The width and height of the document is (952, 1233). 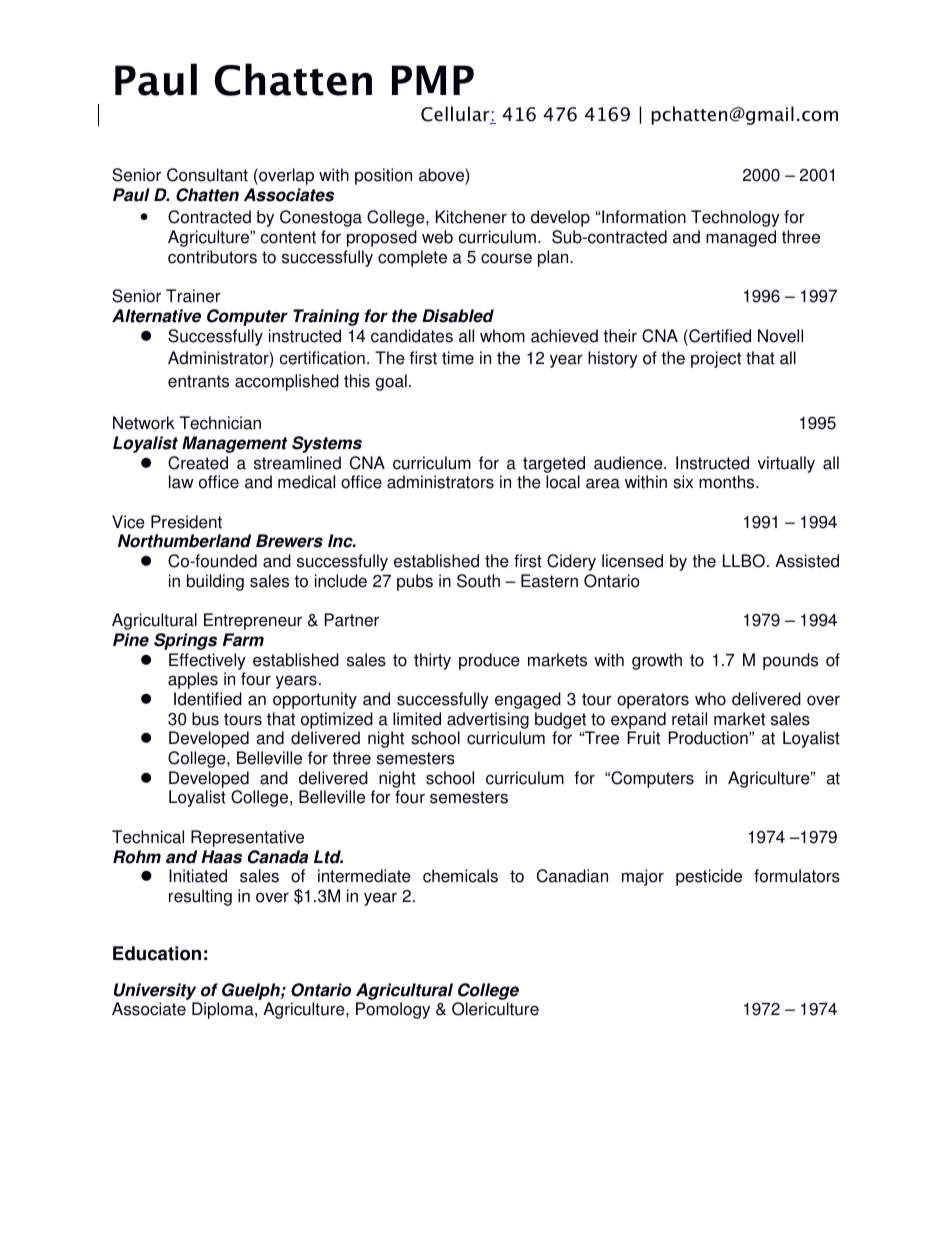 I want to click on advertising, so click(x=488, y=720).
